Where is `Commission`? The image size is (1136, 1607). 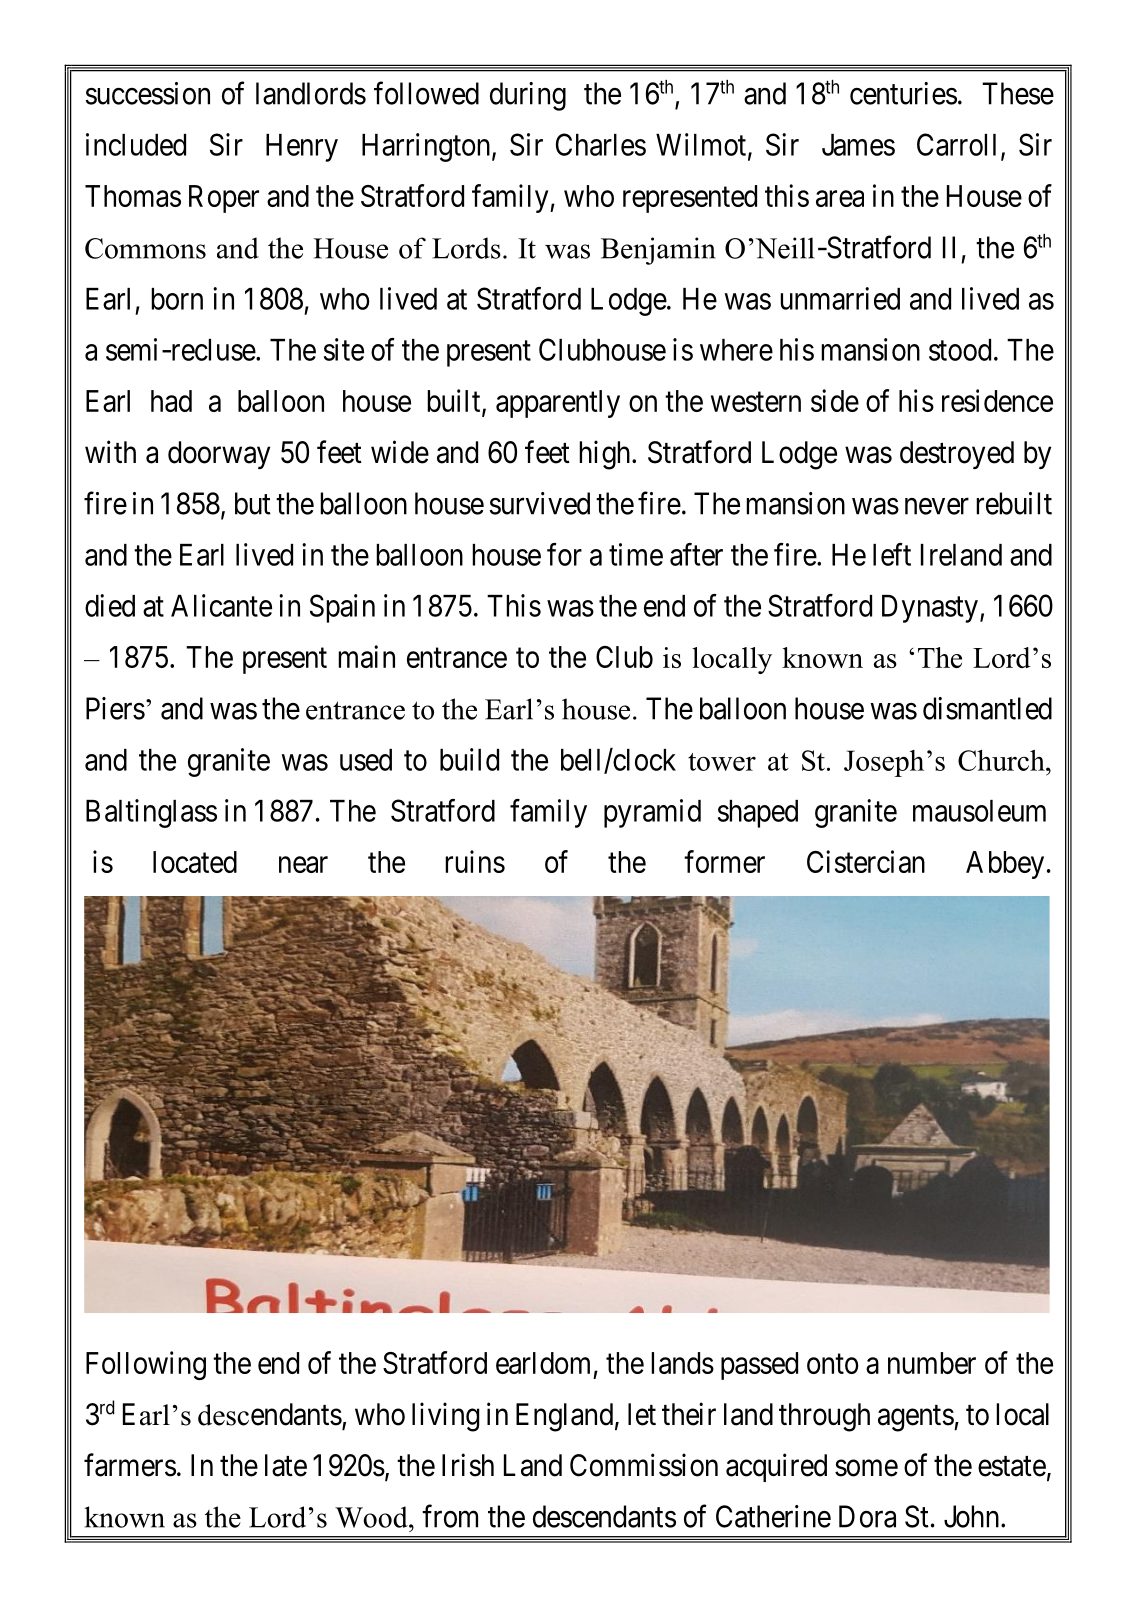 Commission is located at coordinates (644, 1465).
